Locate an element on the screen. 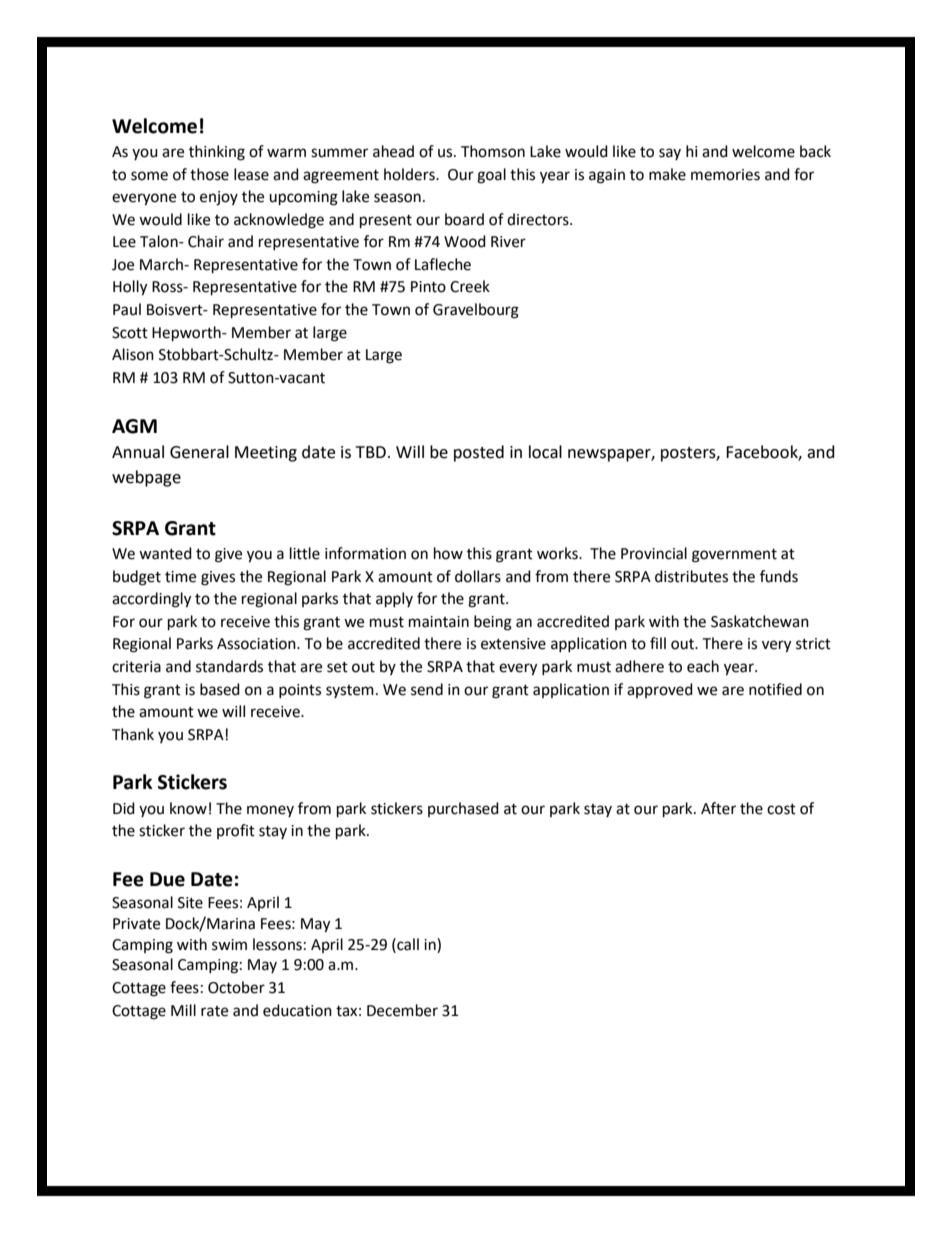 This screenshot has height=1233, width=952. memories is located at coordinates (725, 175).
